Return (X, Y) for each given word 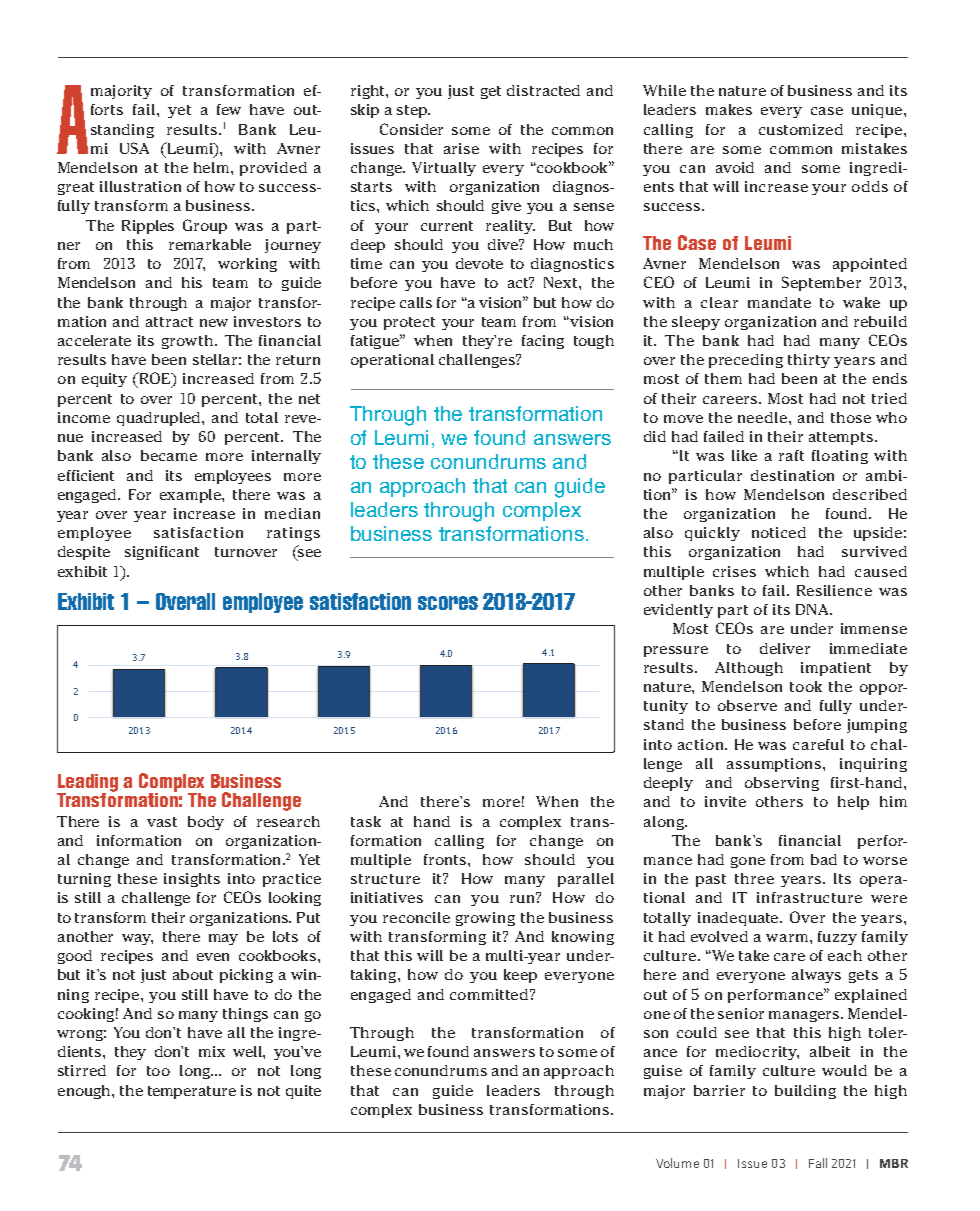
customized (801, 129)
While (664, 90)
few (229, 109)
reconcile (416, 917)
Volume (677, 1163)
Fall (818, 1163)
